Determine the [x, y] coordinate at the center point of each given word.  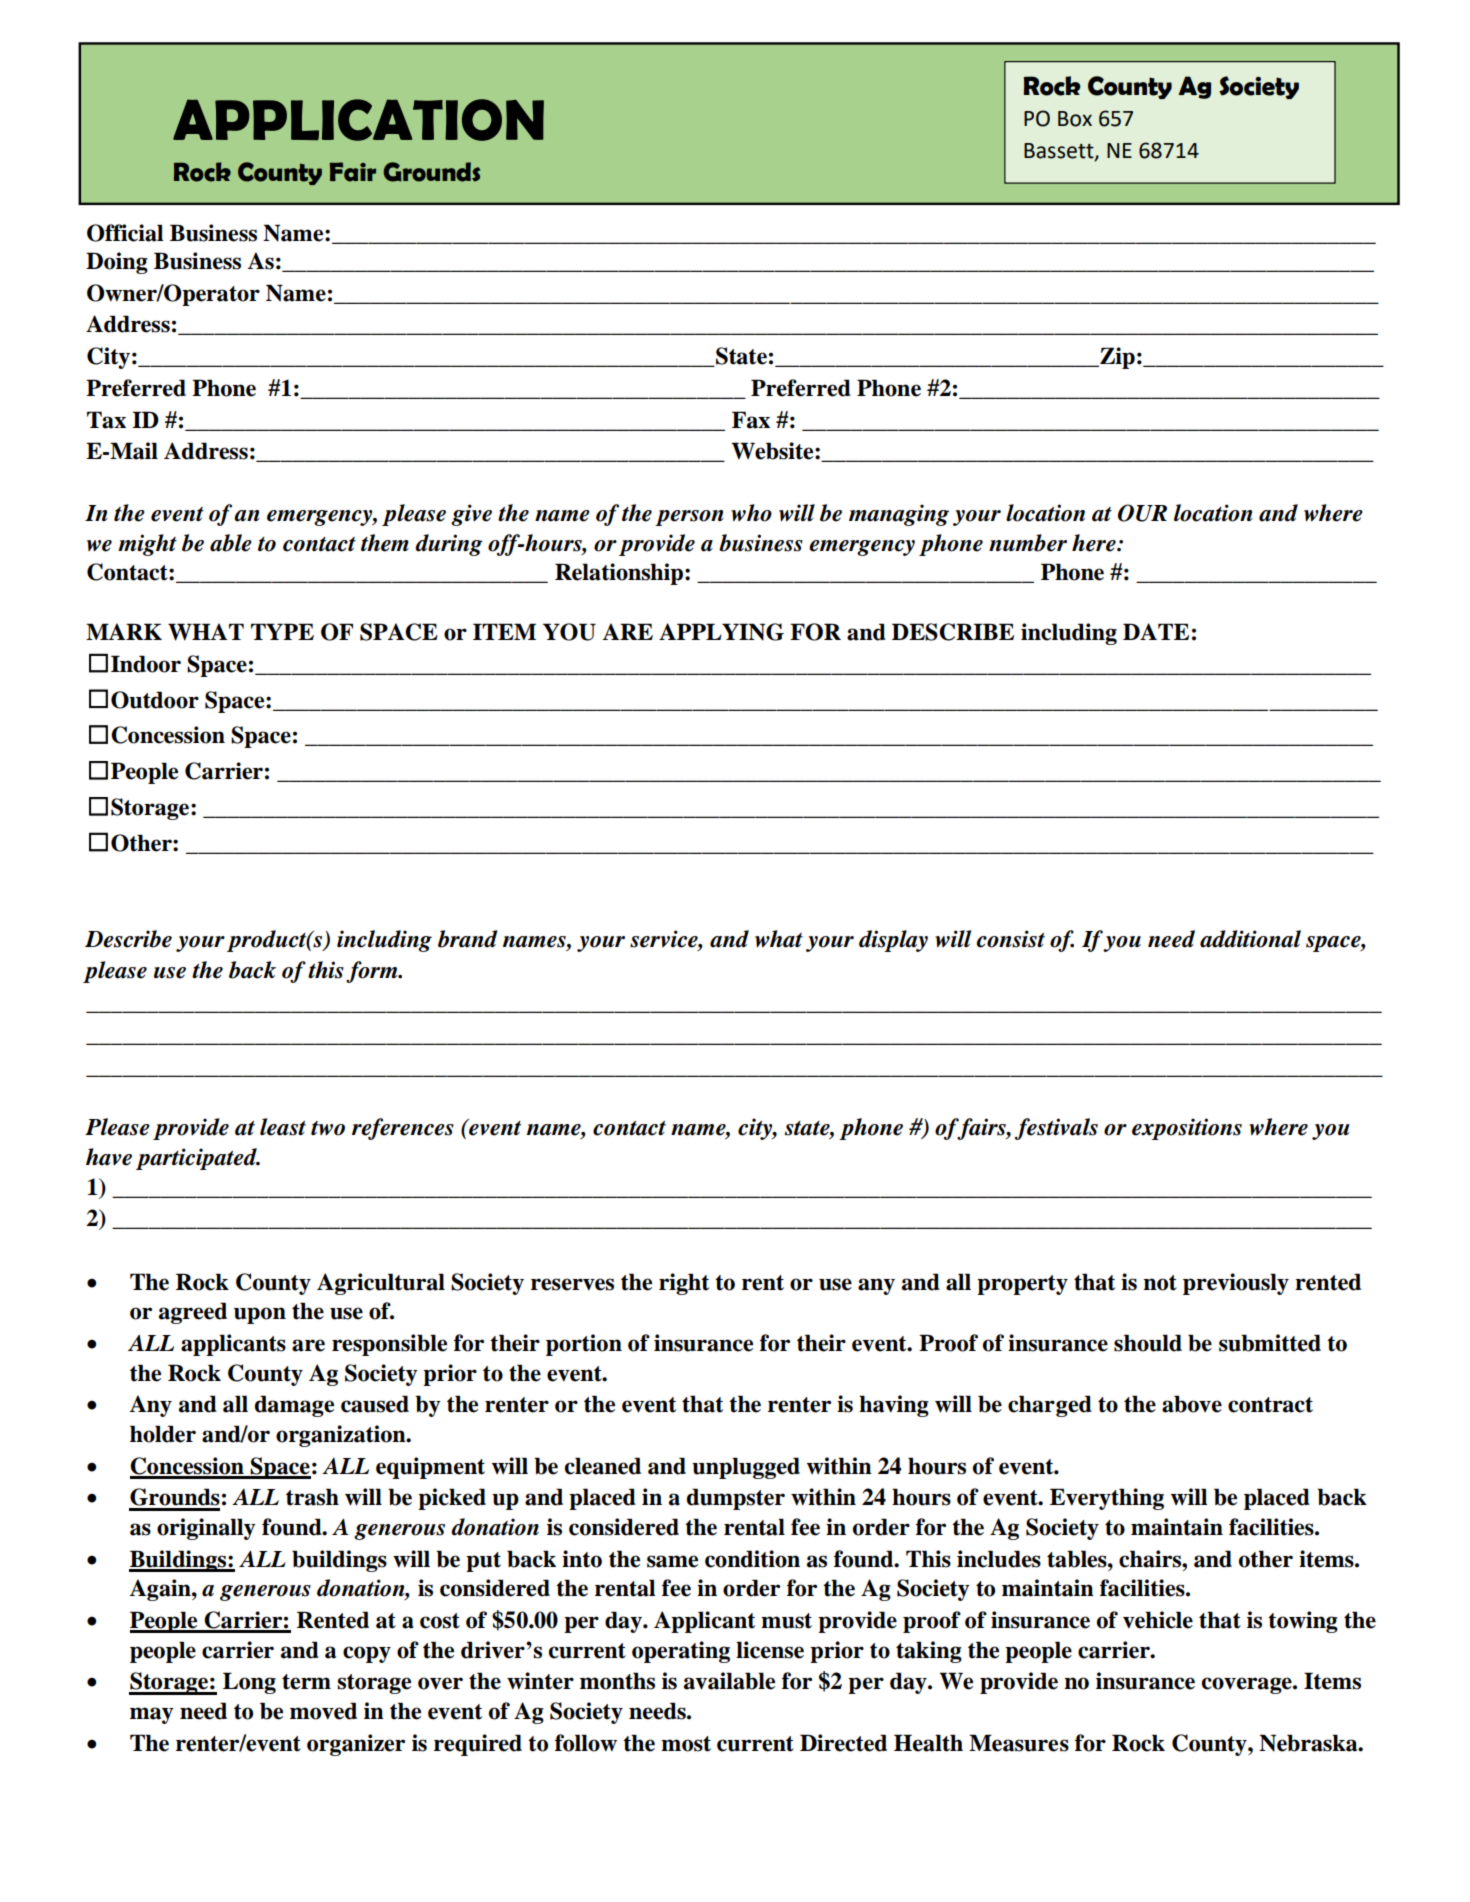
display [893, 941]
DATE [1156, 631]
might [147, 545]
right [684, 1284]
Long [249, 1683]
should [1148, 1343]
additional [1250, 939]
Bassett [1060, 151]
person [689, 518]
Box [1075, 119]
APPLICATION [358, 120]
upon [260, 1315]
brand [468, 939]
